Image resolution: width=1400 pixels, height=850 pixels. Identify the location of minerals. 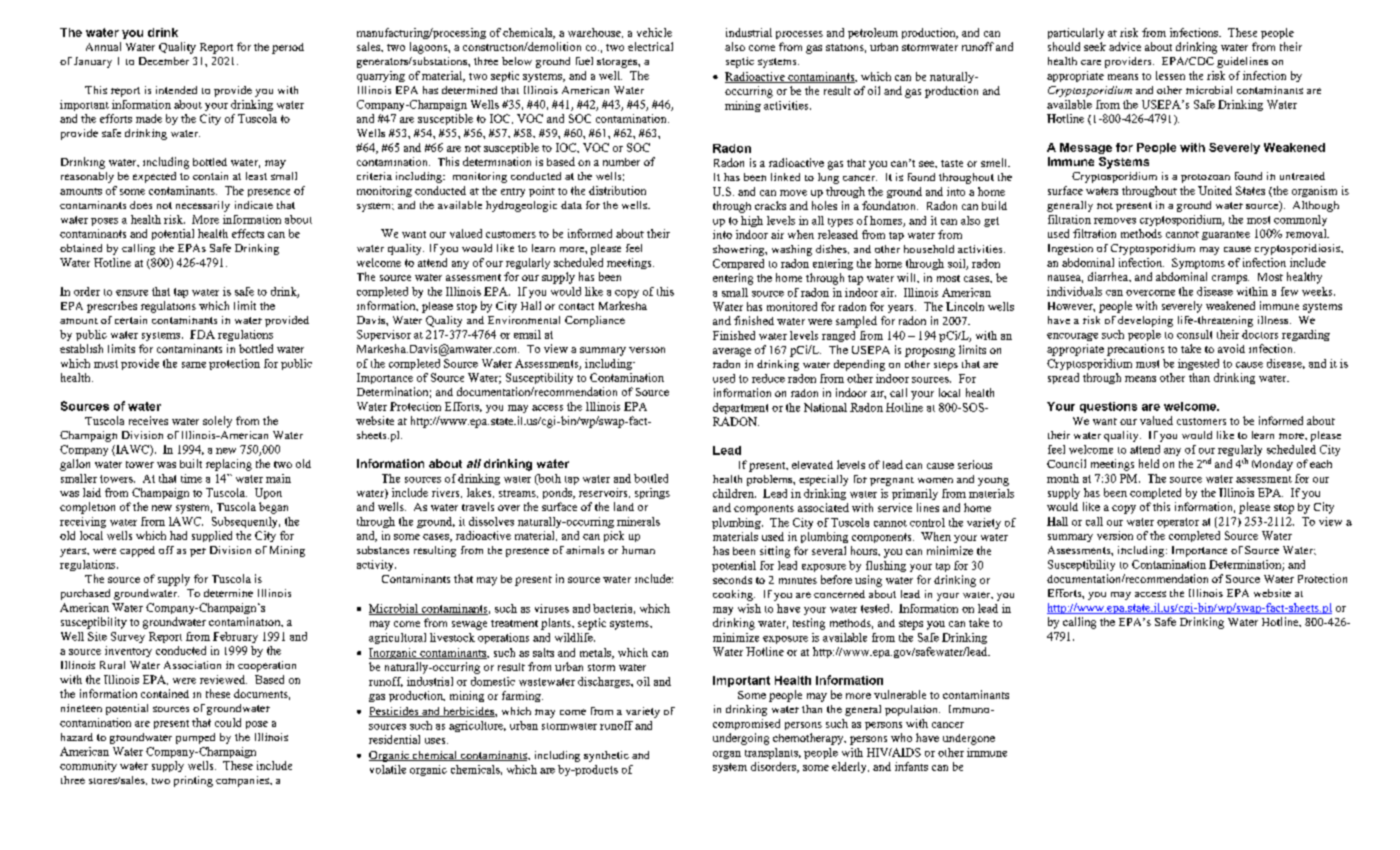
(638, 521).
